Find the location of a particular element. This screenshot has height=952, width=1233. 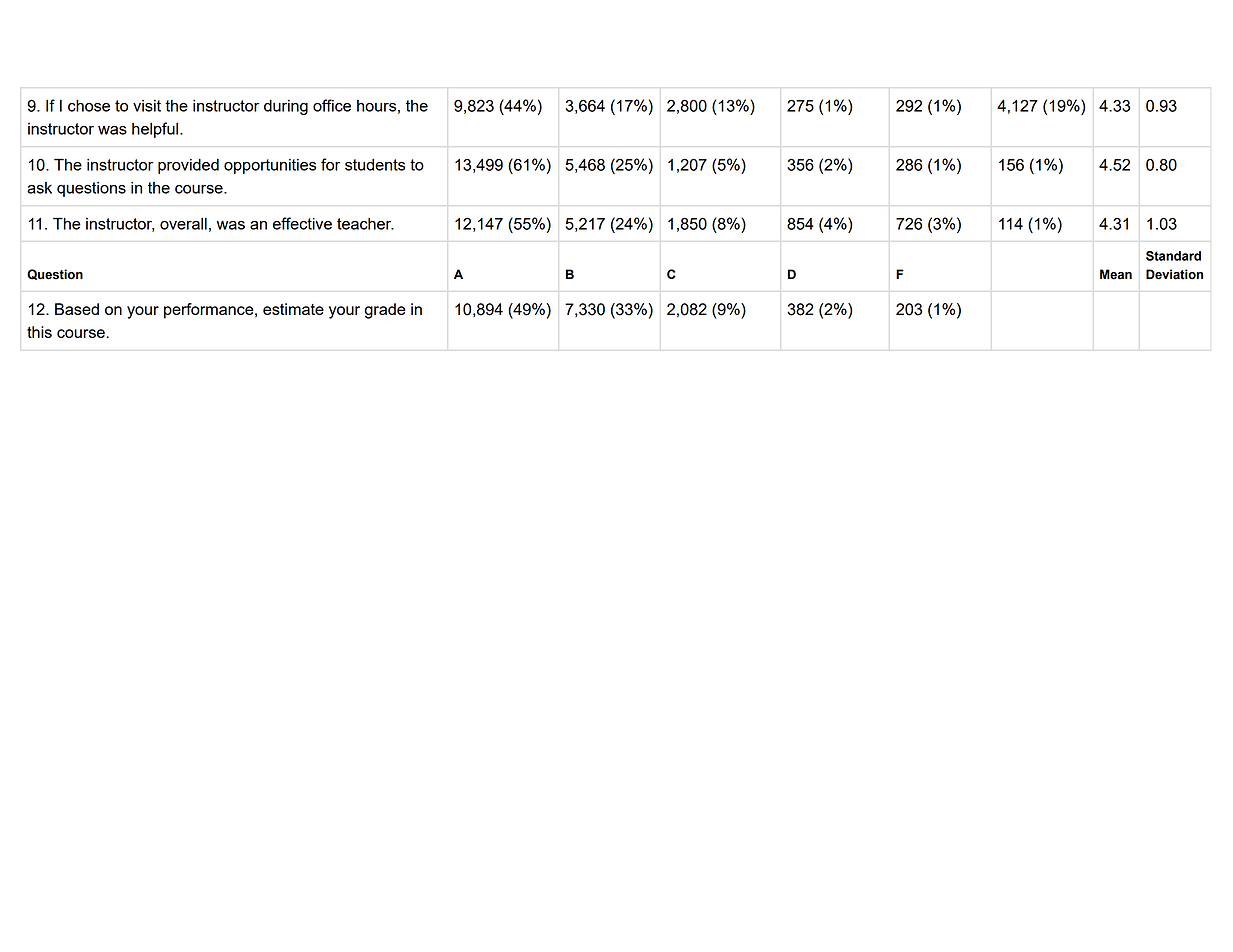

opportunities is located at coordinates (270, 166).
